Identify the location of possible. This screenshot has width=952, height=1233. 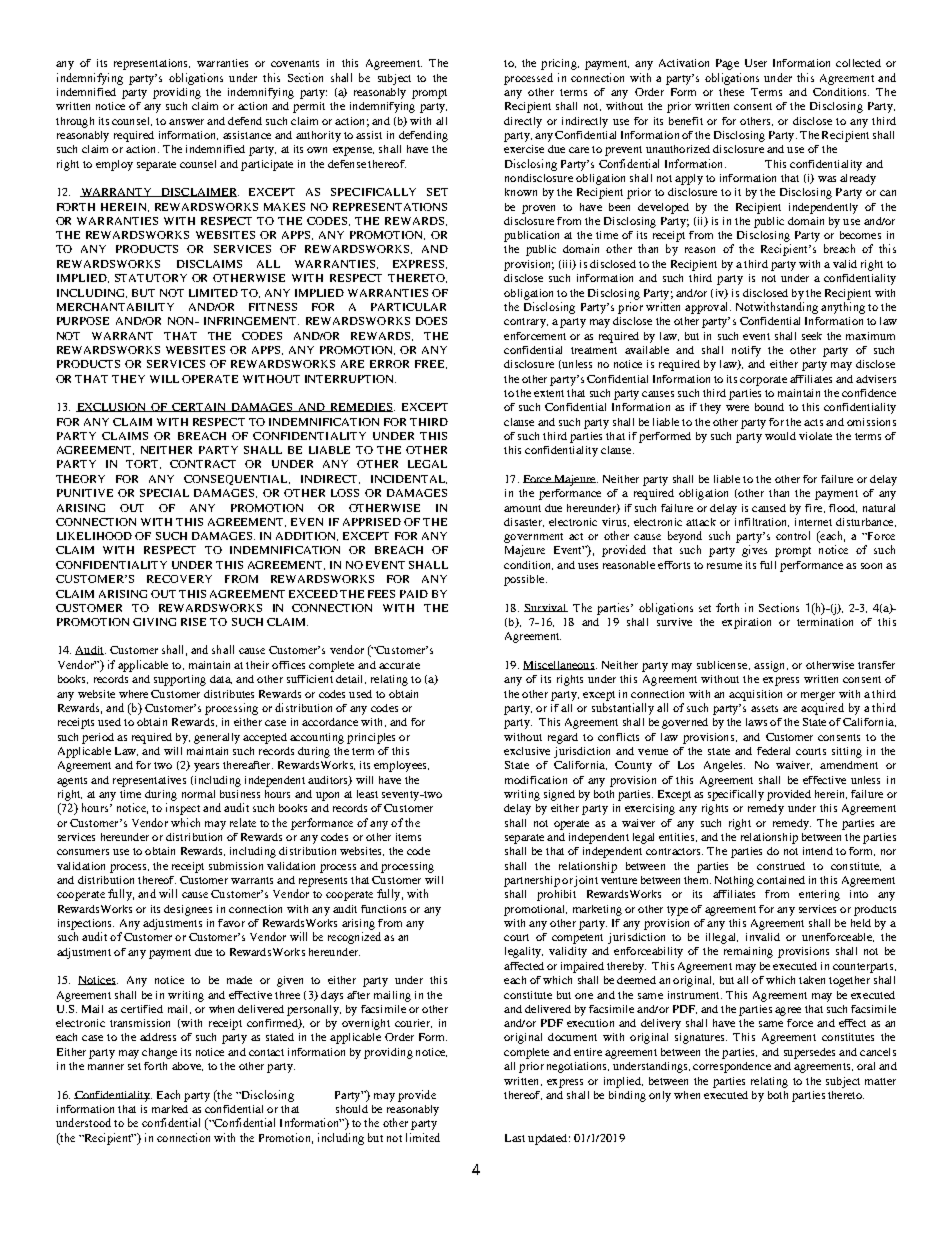
(525, 580).
